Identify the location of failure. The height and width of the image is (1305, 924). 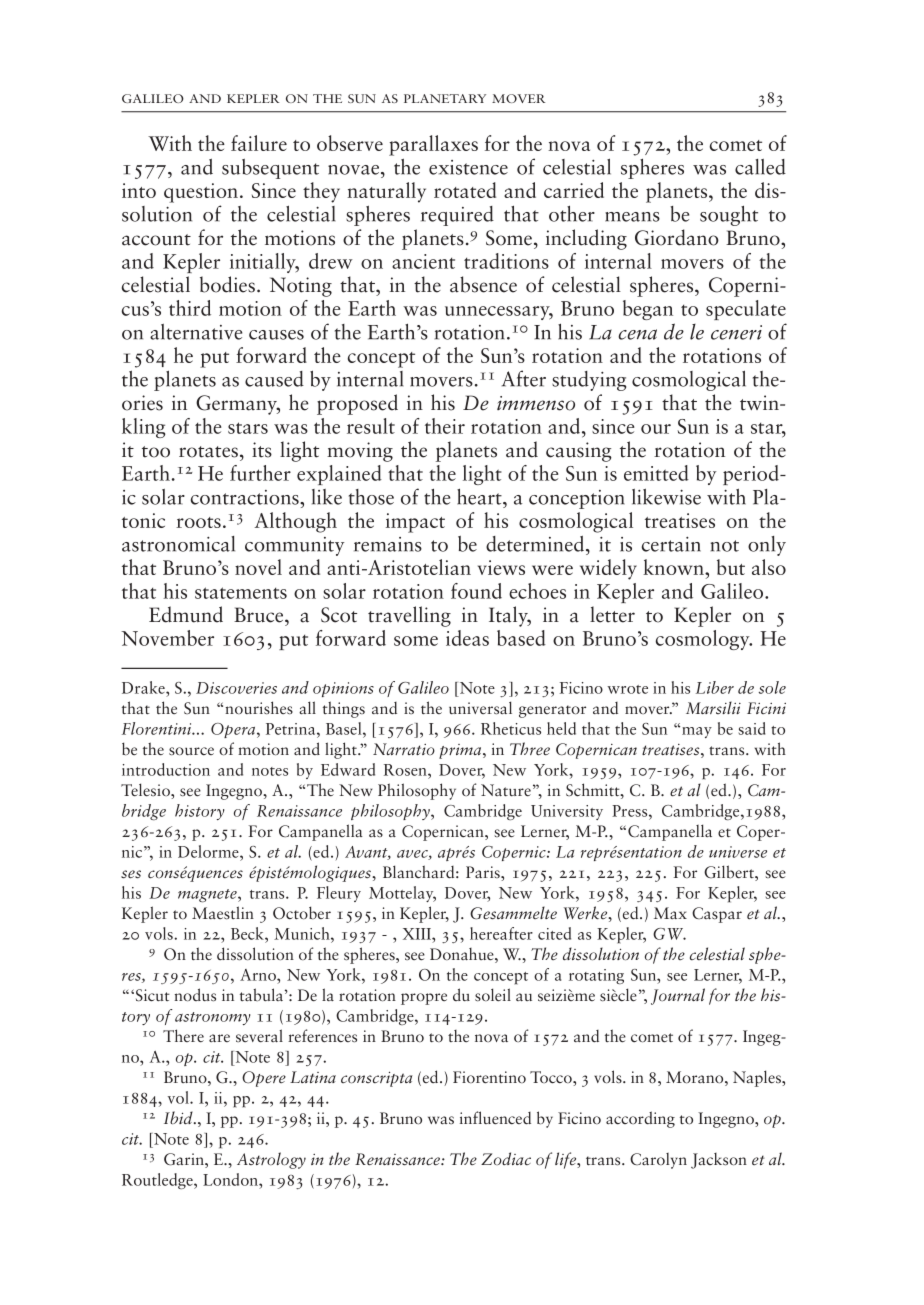
(259, 143).
